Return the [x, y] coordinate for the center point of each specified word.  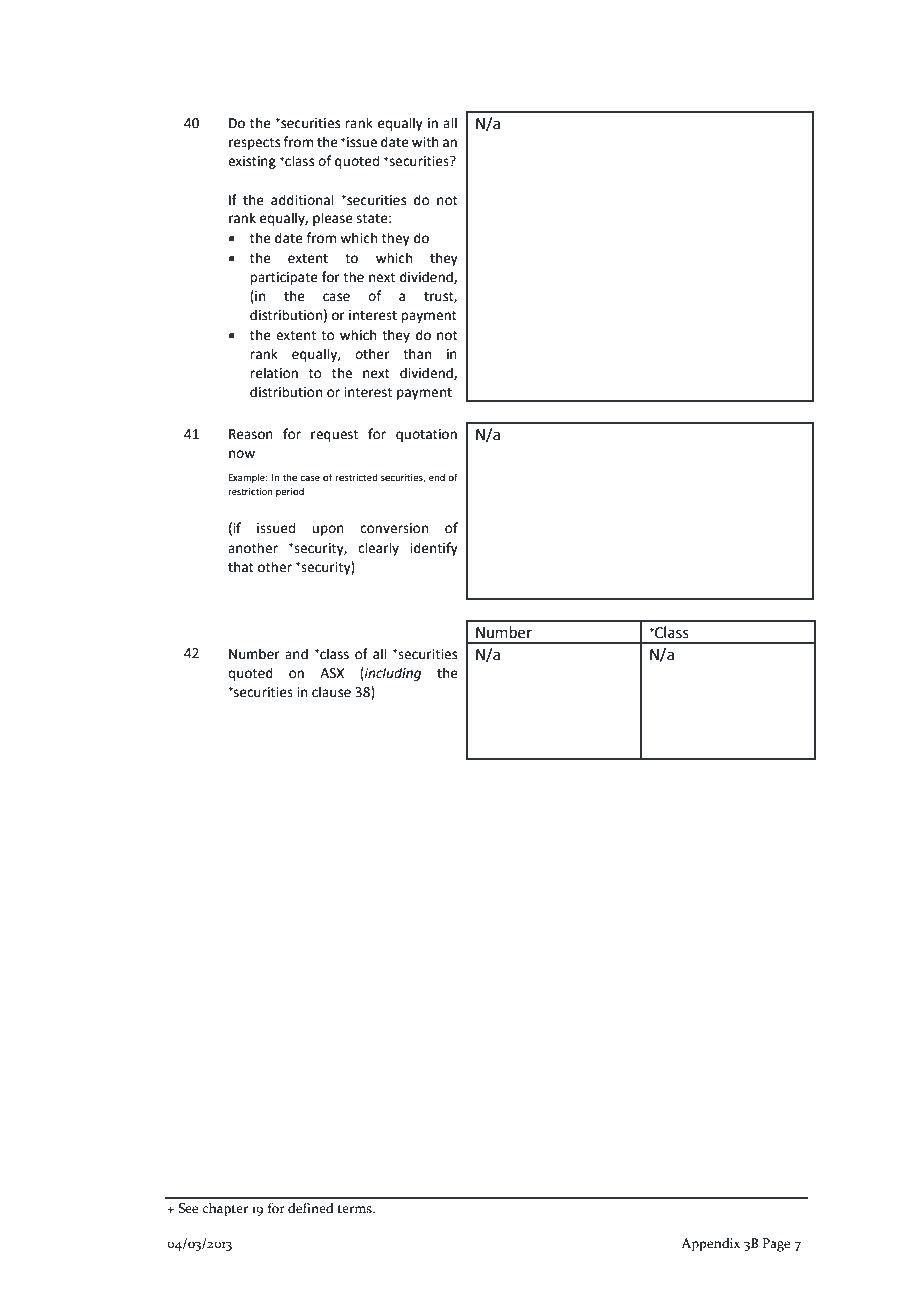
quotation [426, 435]
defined [311, 1208]
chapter [225, 1210]
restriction [250, 491]
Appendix [710, 1245]
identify [434, 549]
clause [331, 692]
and [296, 654]
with [425, 142]
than [417, 354]
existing [252, 162]
